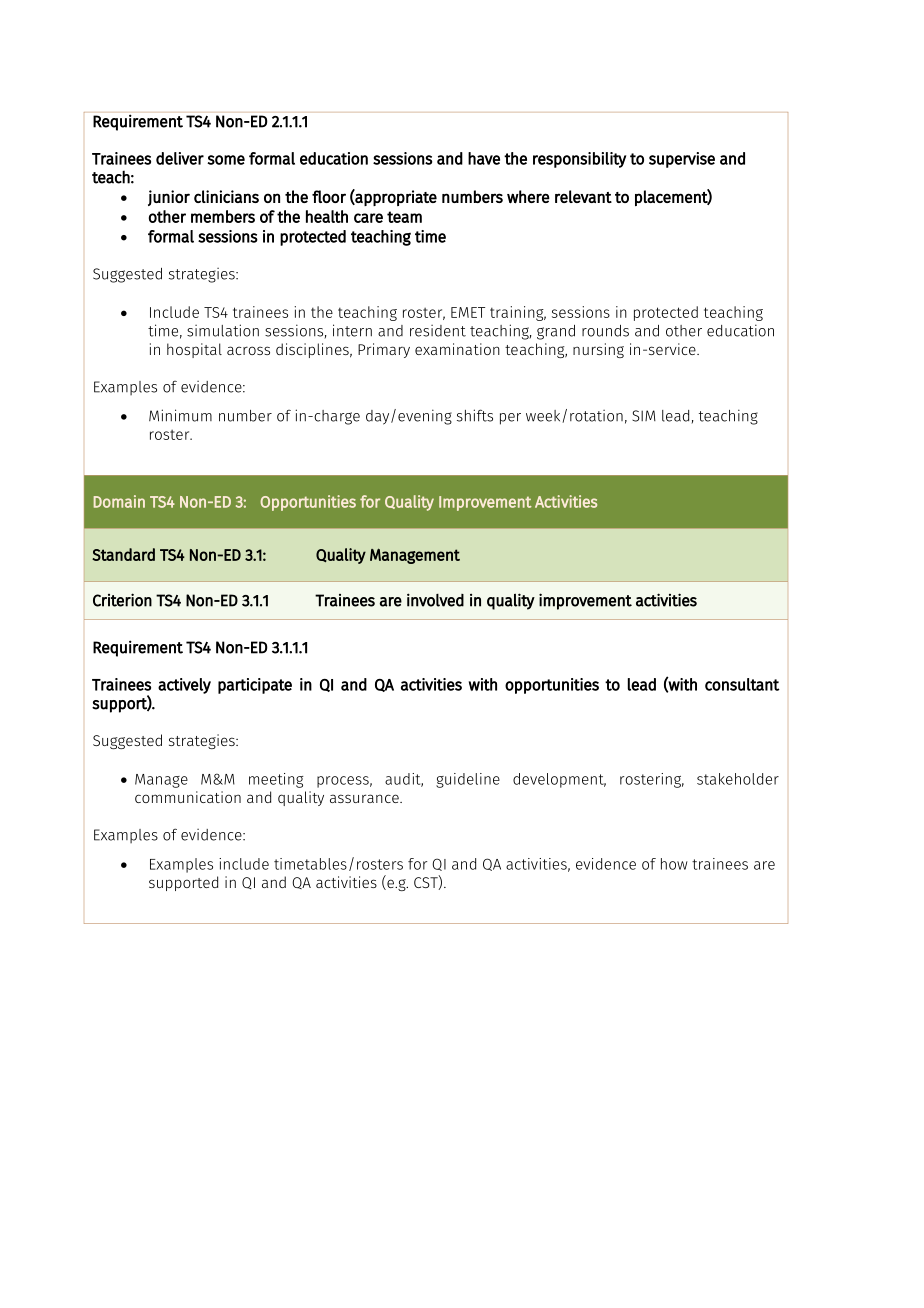 The height and width of the screenshot is (1308, 924). What do you see at coordinates (188, 797) in the screenshot?
I see `communication` at bounding box center [188, 797].
